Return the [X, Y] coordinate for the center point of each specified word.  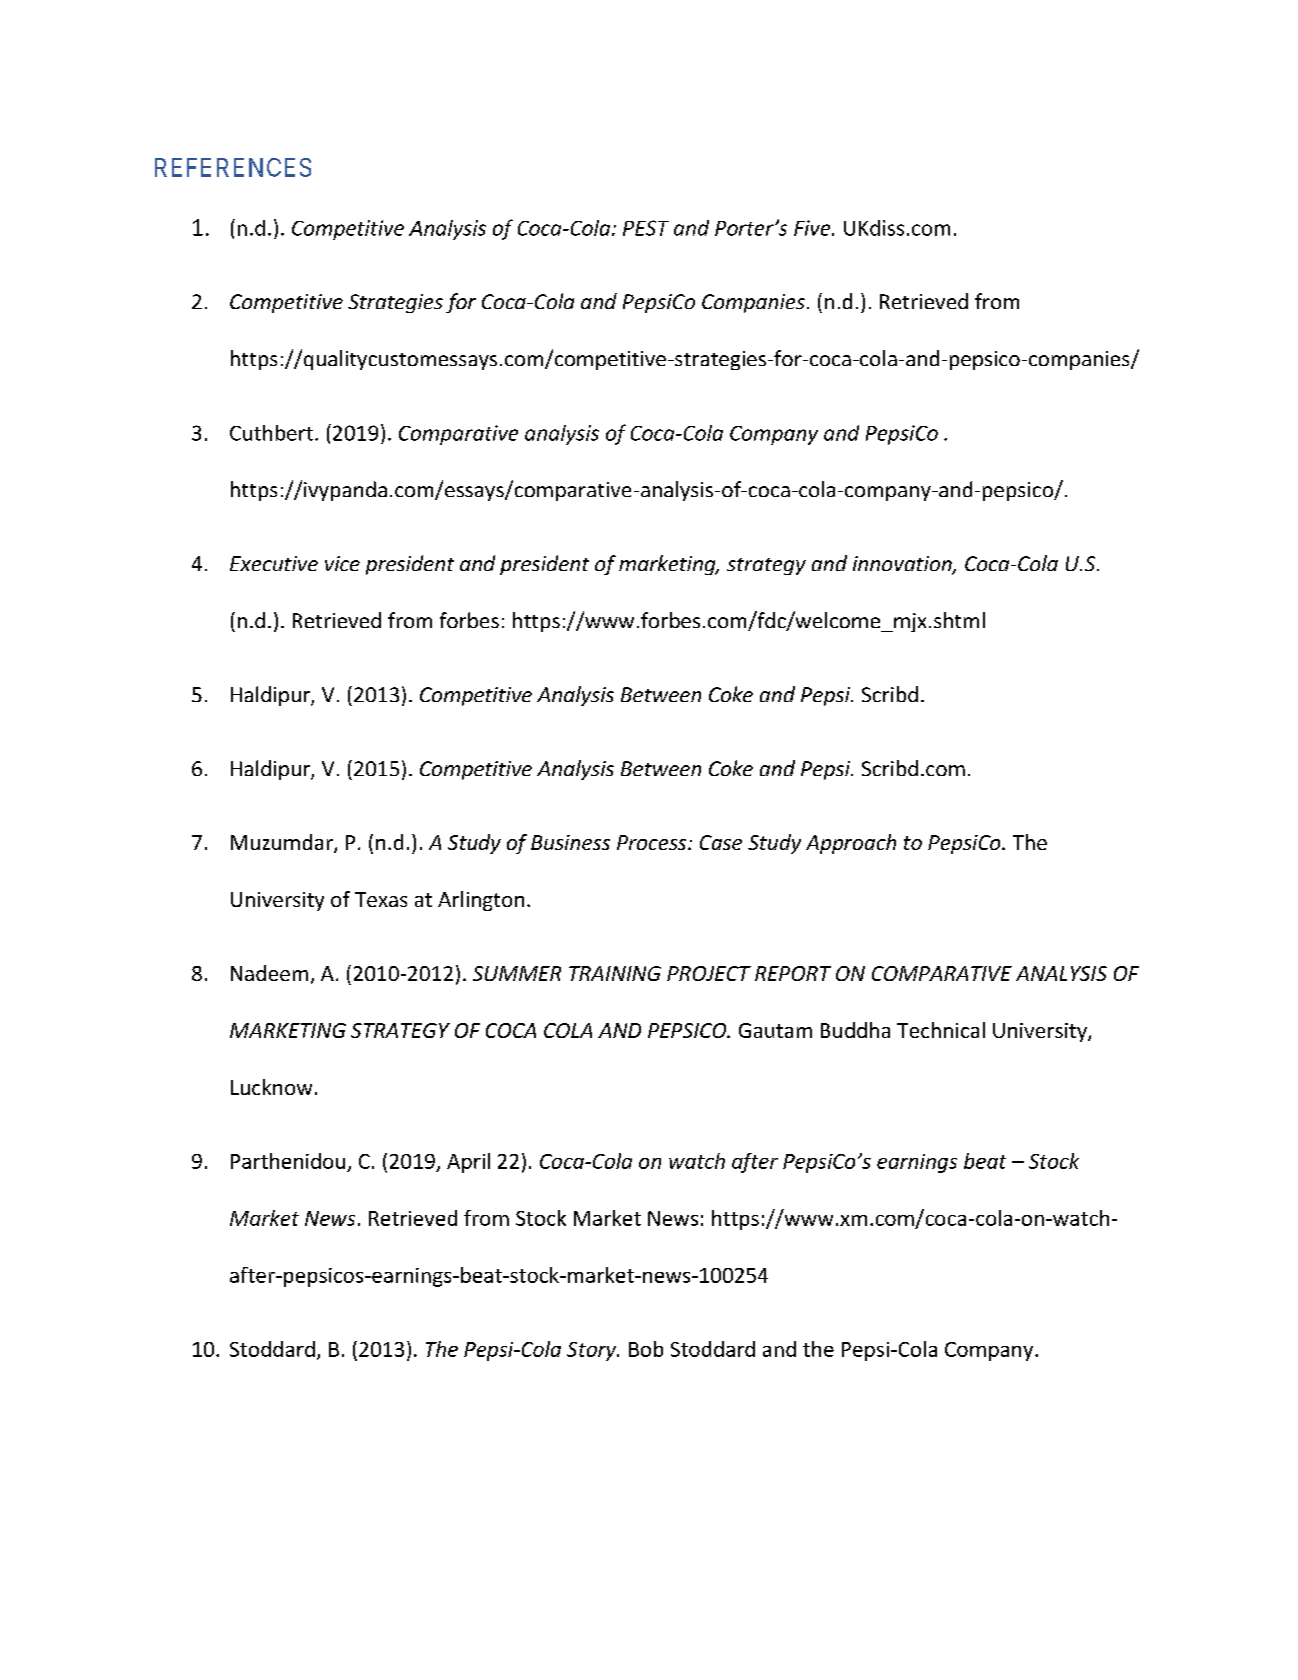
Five [813, 228]
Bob [646, 1349]
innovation [903, 565]
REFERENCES [233, 167]
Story [593, 1351]
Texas [381, 899]
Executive [274, 563]
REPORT [793, 973]
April [468, 1163]
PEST [646, 228]
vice [342, 563]
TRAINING [615, 973]
